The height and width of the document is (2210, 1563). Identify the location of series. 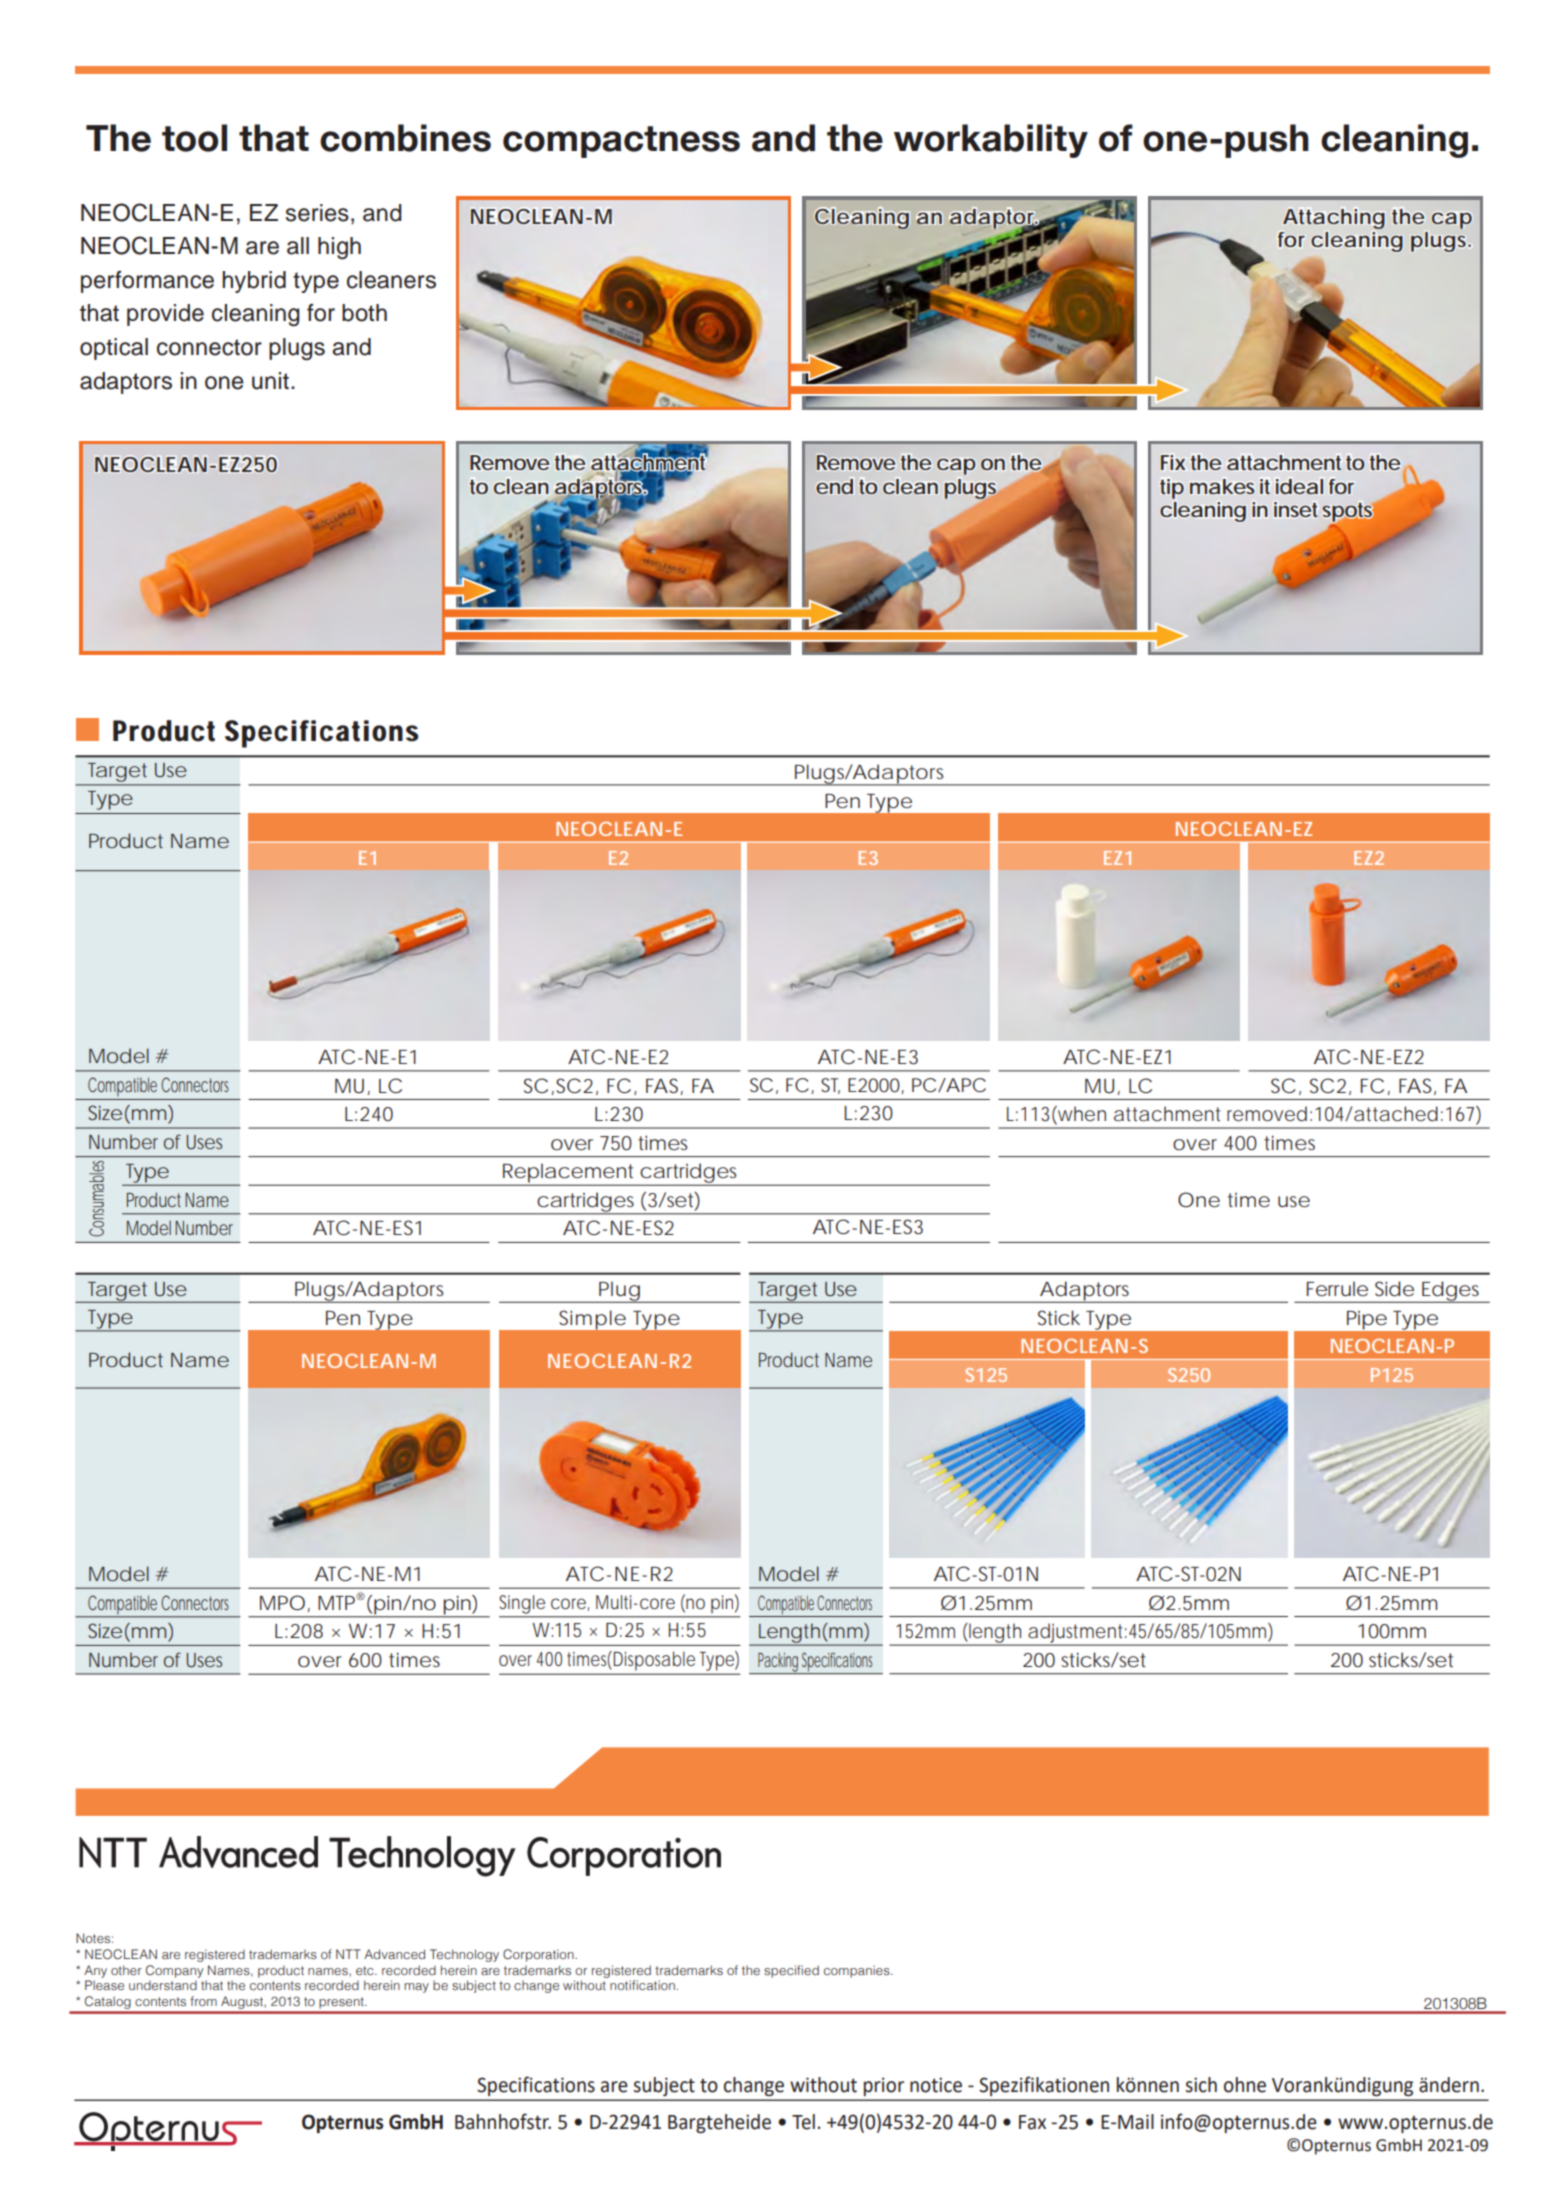
(317, 213).
